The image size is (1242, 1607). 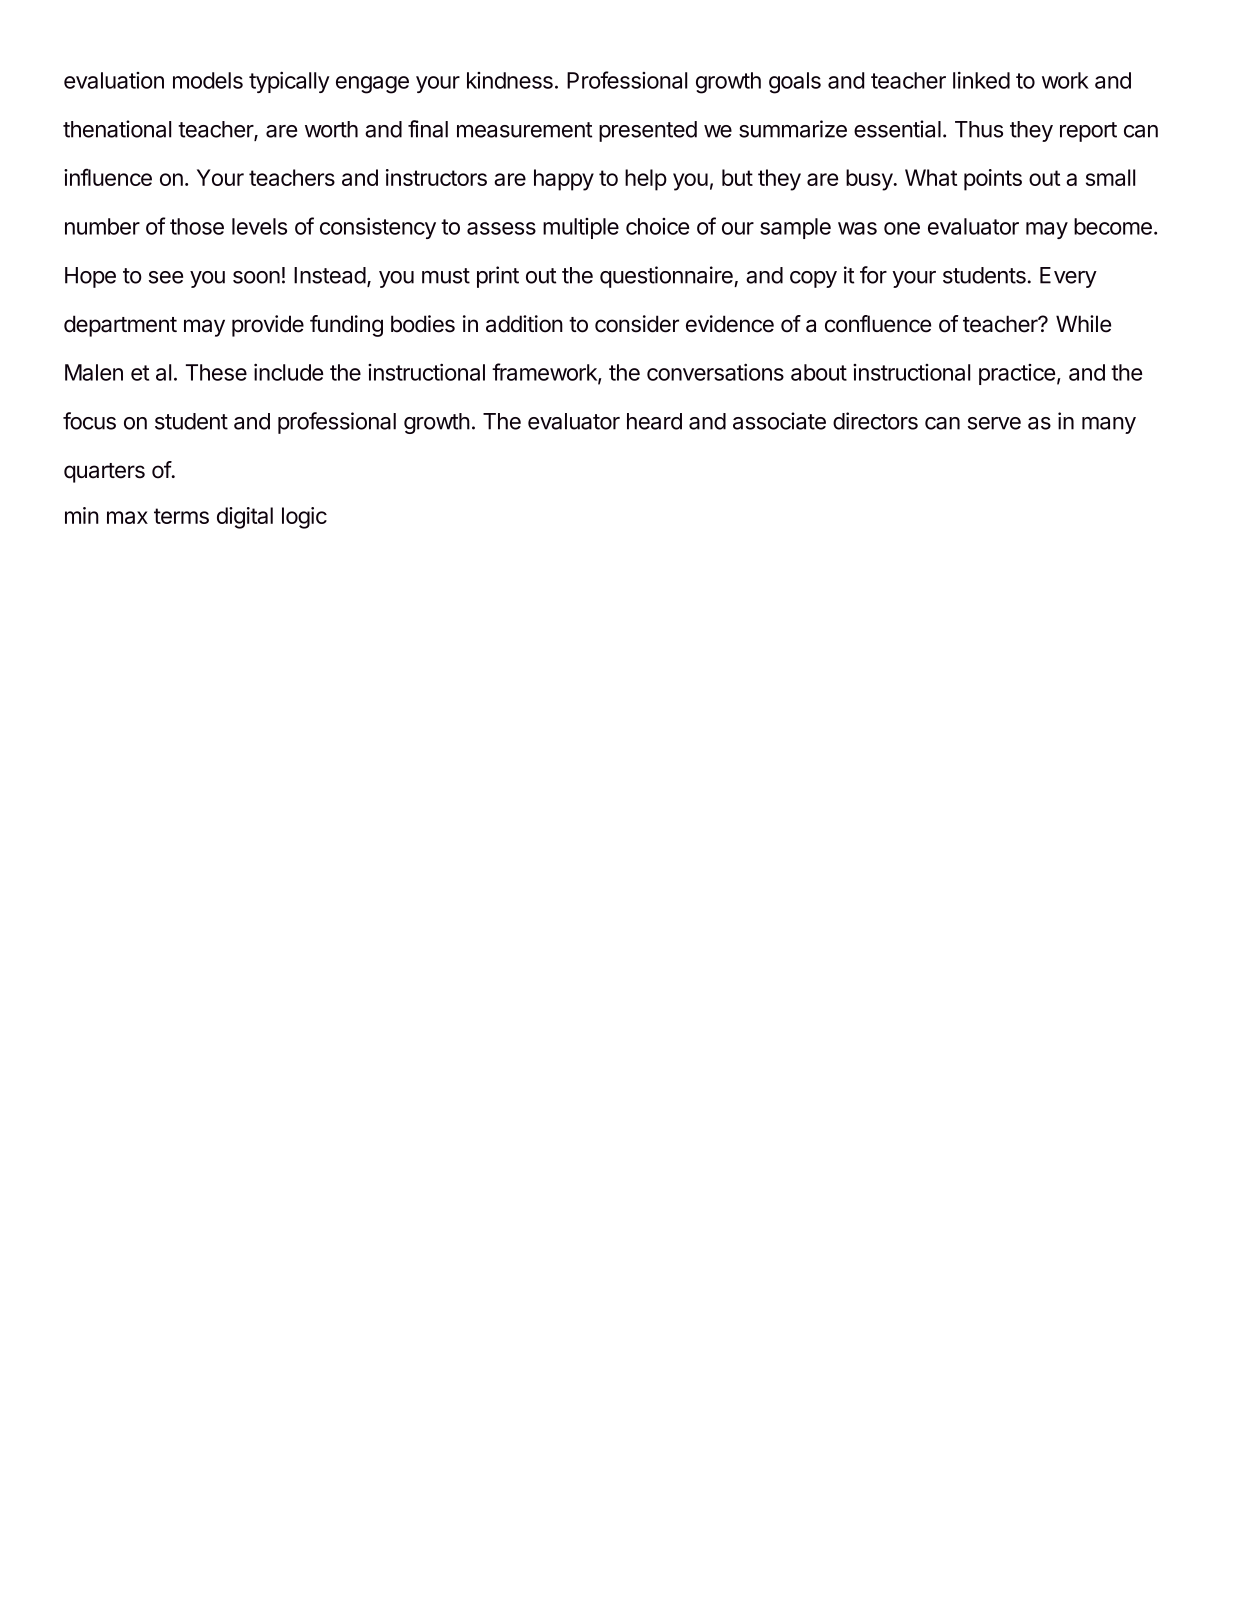 I want to click on kindness, so click(x=510, y=80).
